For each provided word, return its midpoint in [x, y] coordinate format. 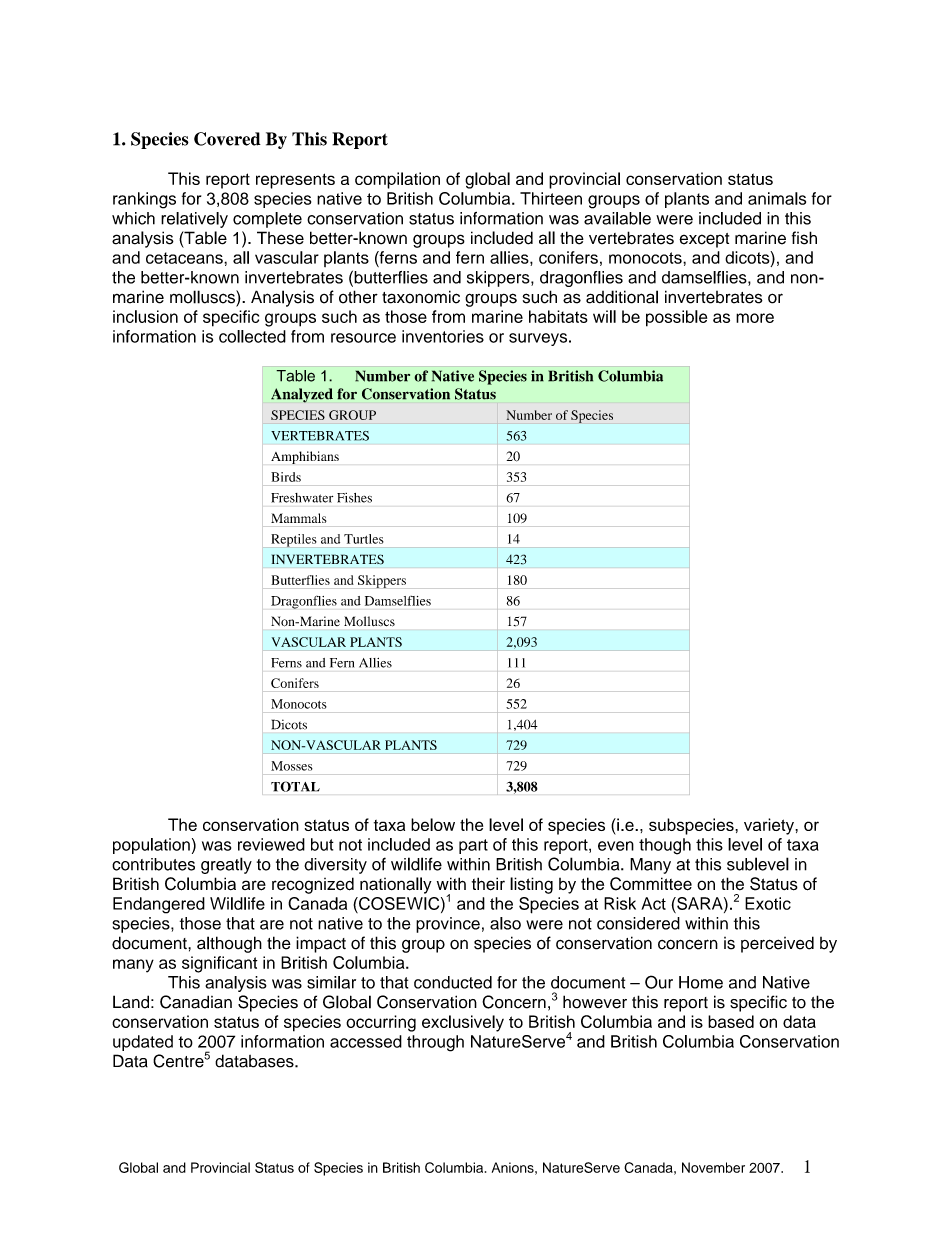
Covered [227, 139]
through [435, 1043]
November [713, 1167]
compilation [397, 180]
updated [143, 1043]
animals [777, 198]
